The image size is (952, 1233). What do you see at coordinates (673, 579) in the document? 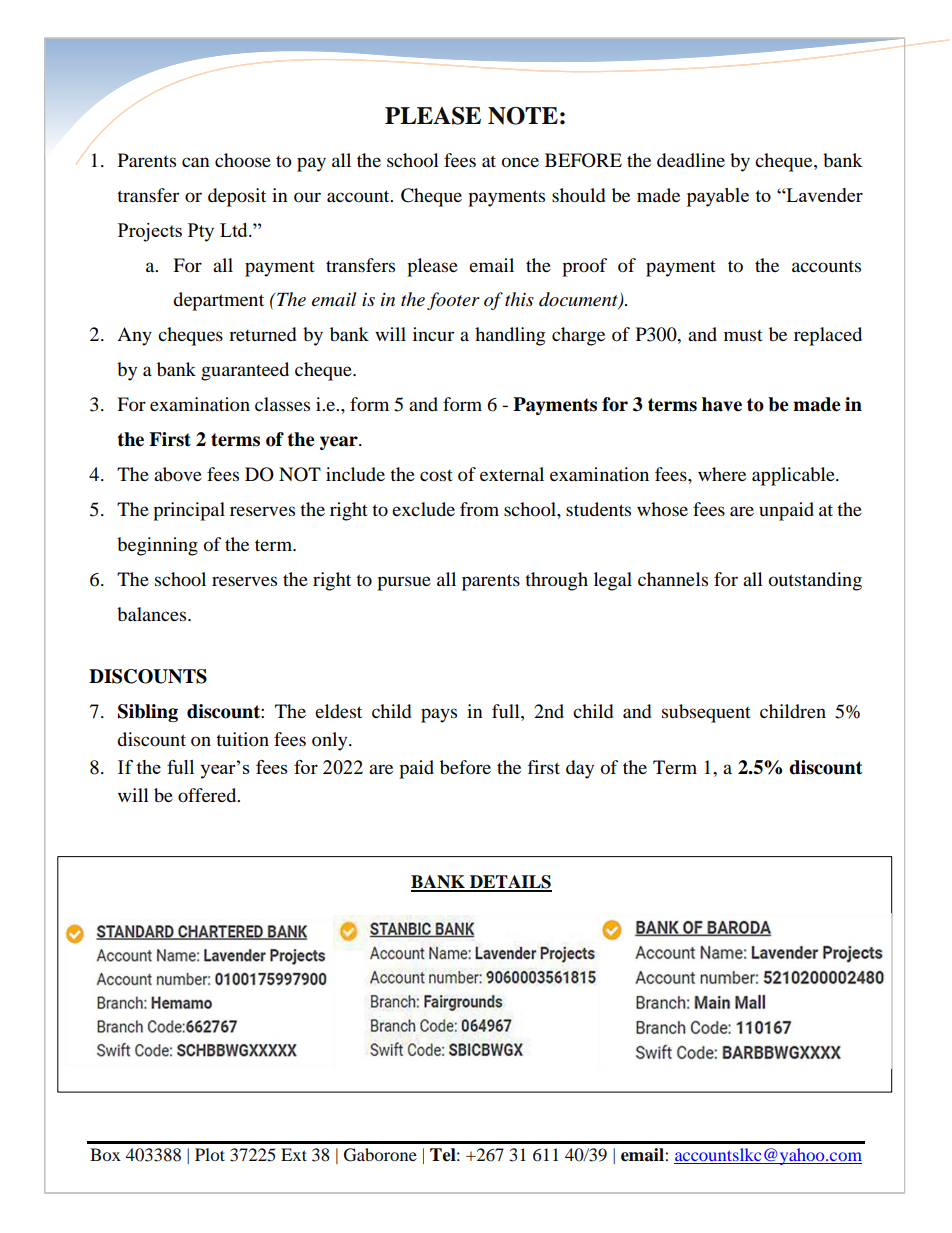
I see `channels` at bounding box center [673, 579].
